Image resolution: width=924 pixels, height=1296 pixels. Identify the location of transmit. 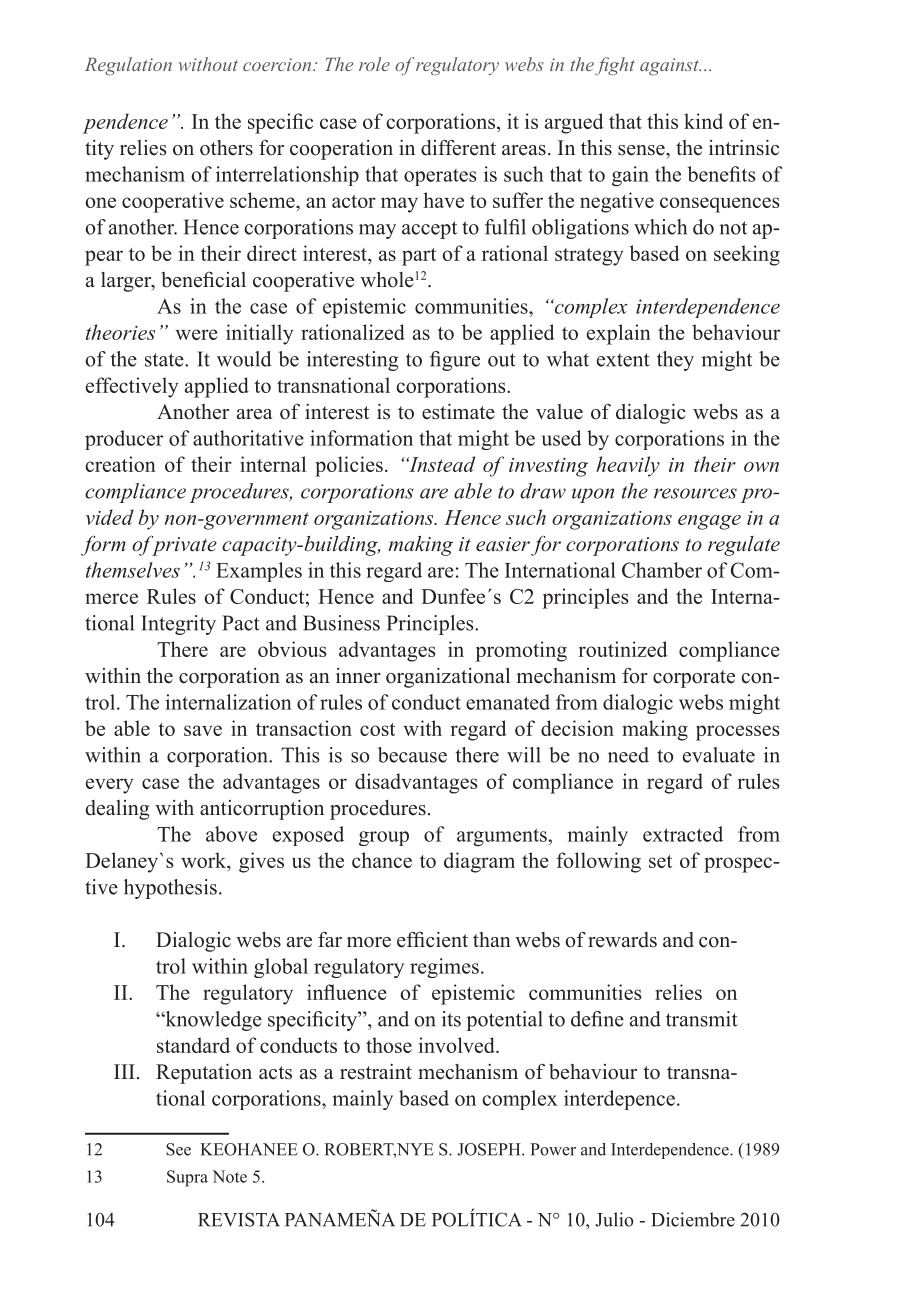
(702, 1019).
